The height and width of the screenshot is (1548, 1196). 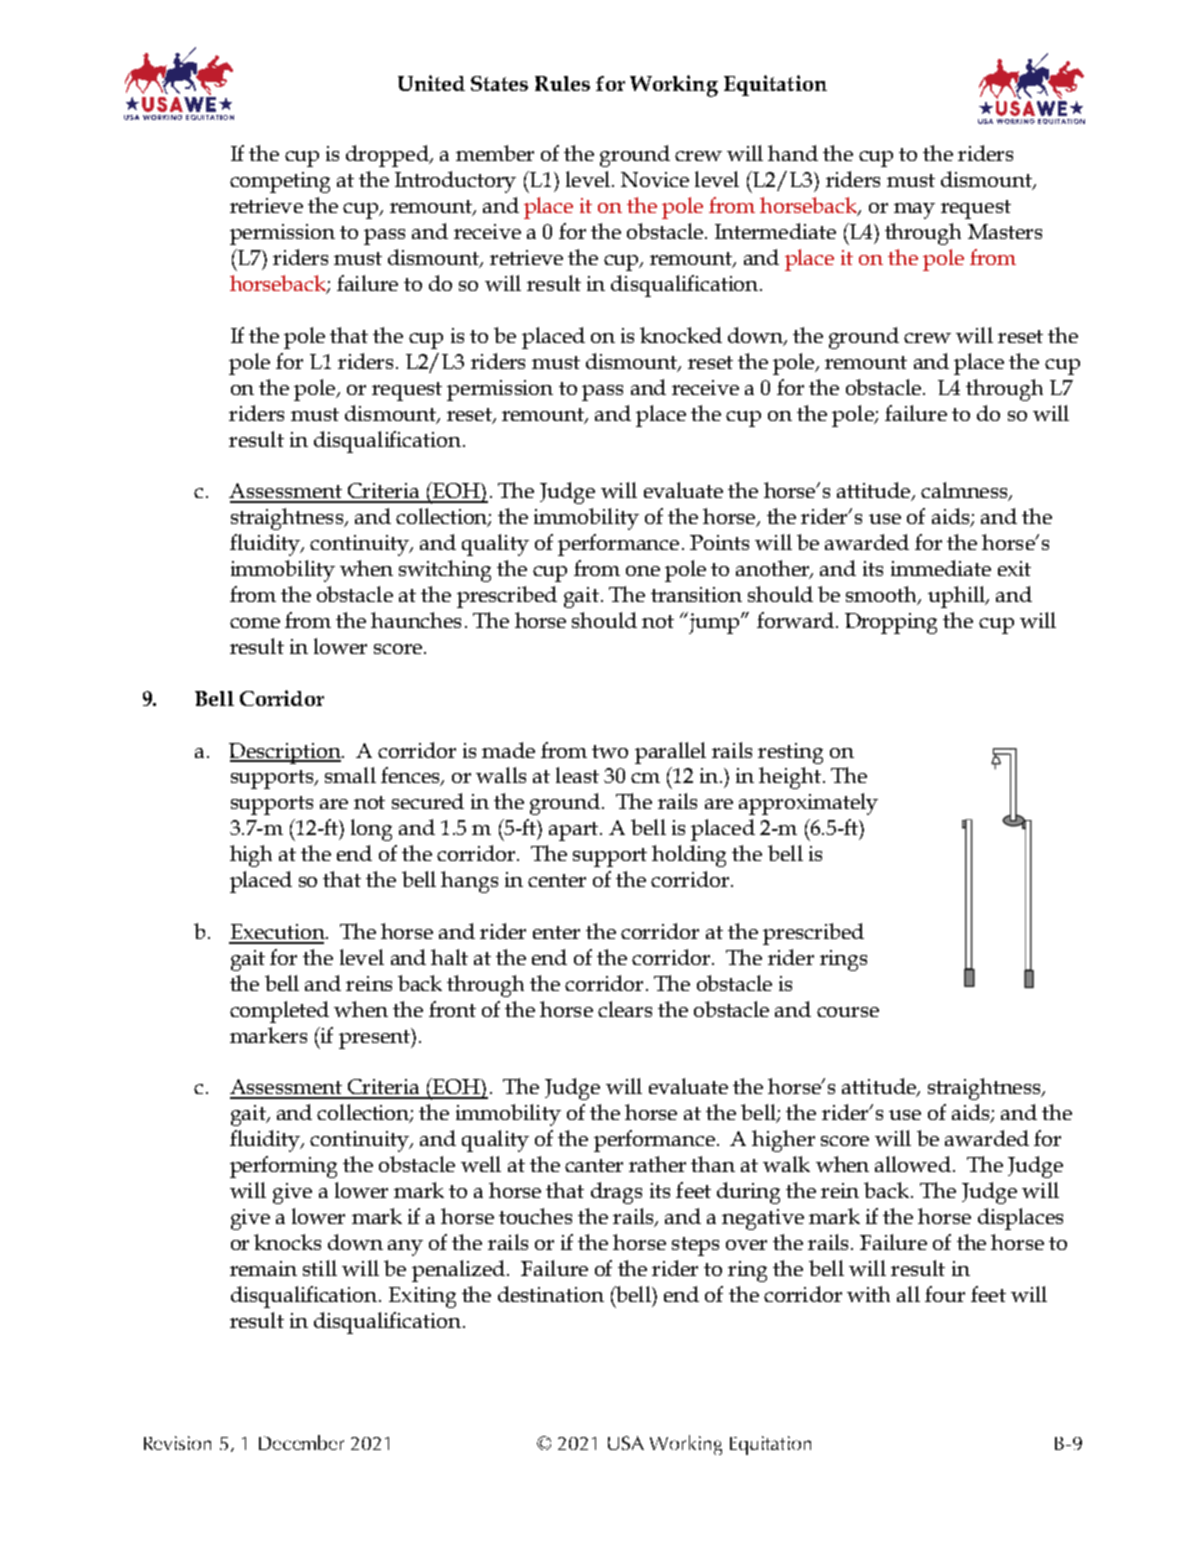 What do you see at coordinates (643, 571) in the screenshot?
I see `one` at bounding box center [643, 571].
